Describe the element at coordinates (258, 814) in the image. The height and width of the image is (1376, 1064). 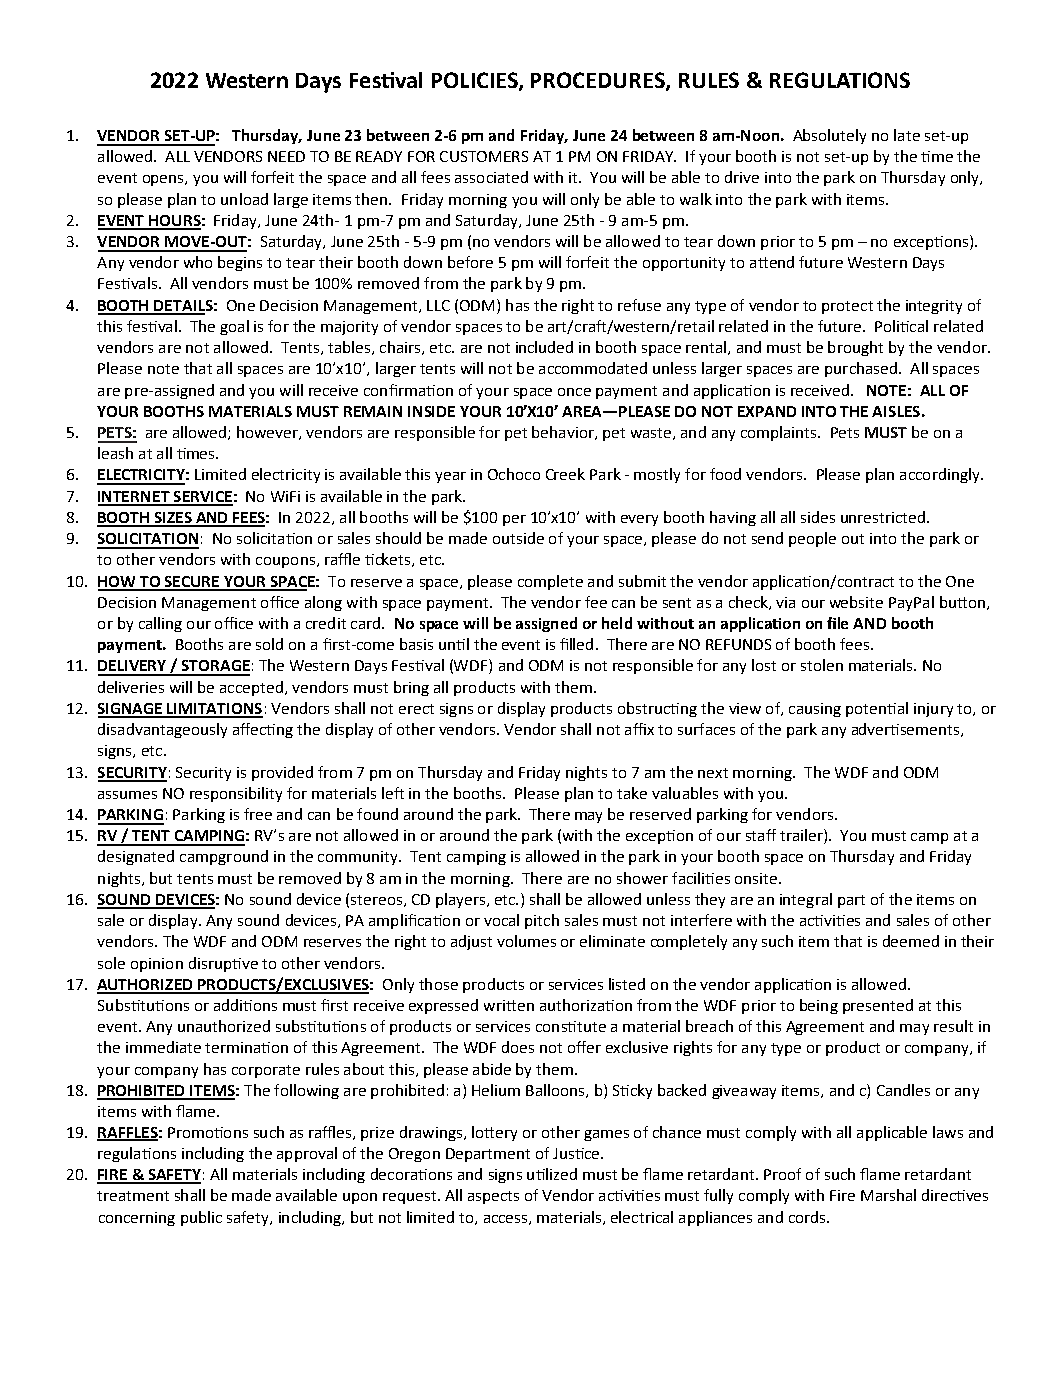
I see `free` at that location.
